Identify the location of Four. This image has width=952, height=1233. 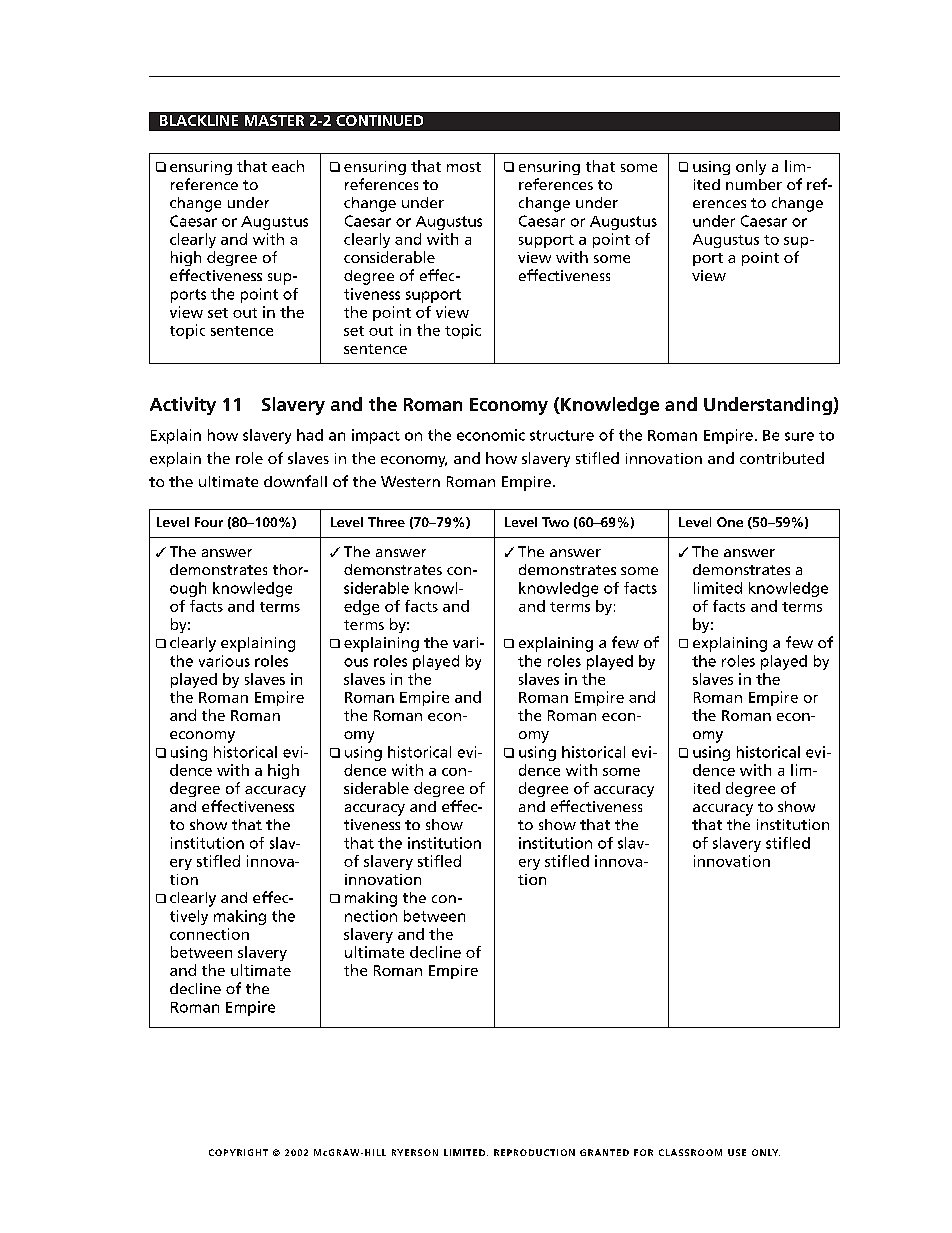
(209, 522).
